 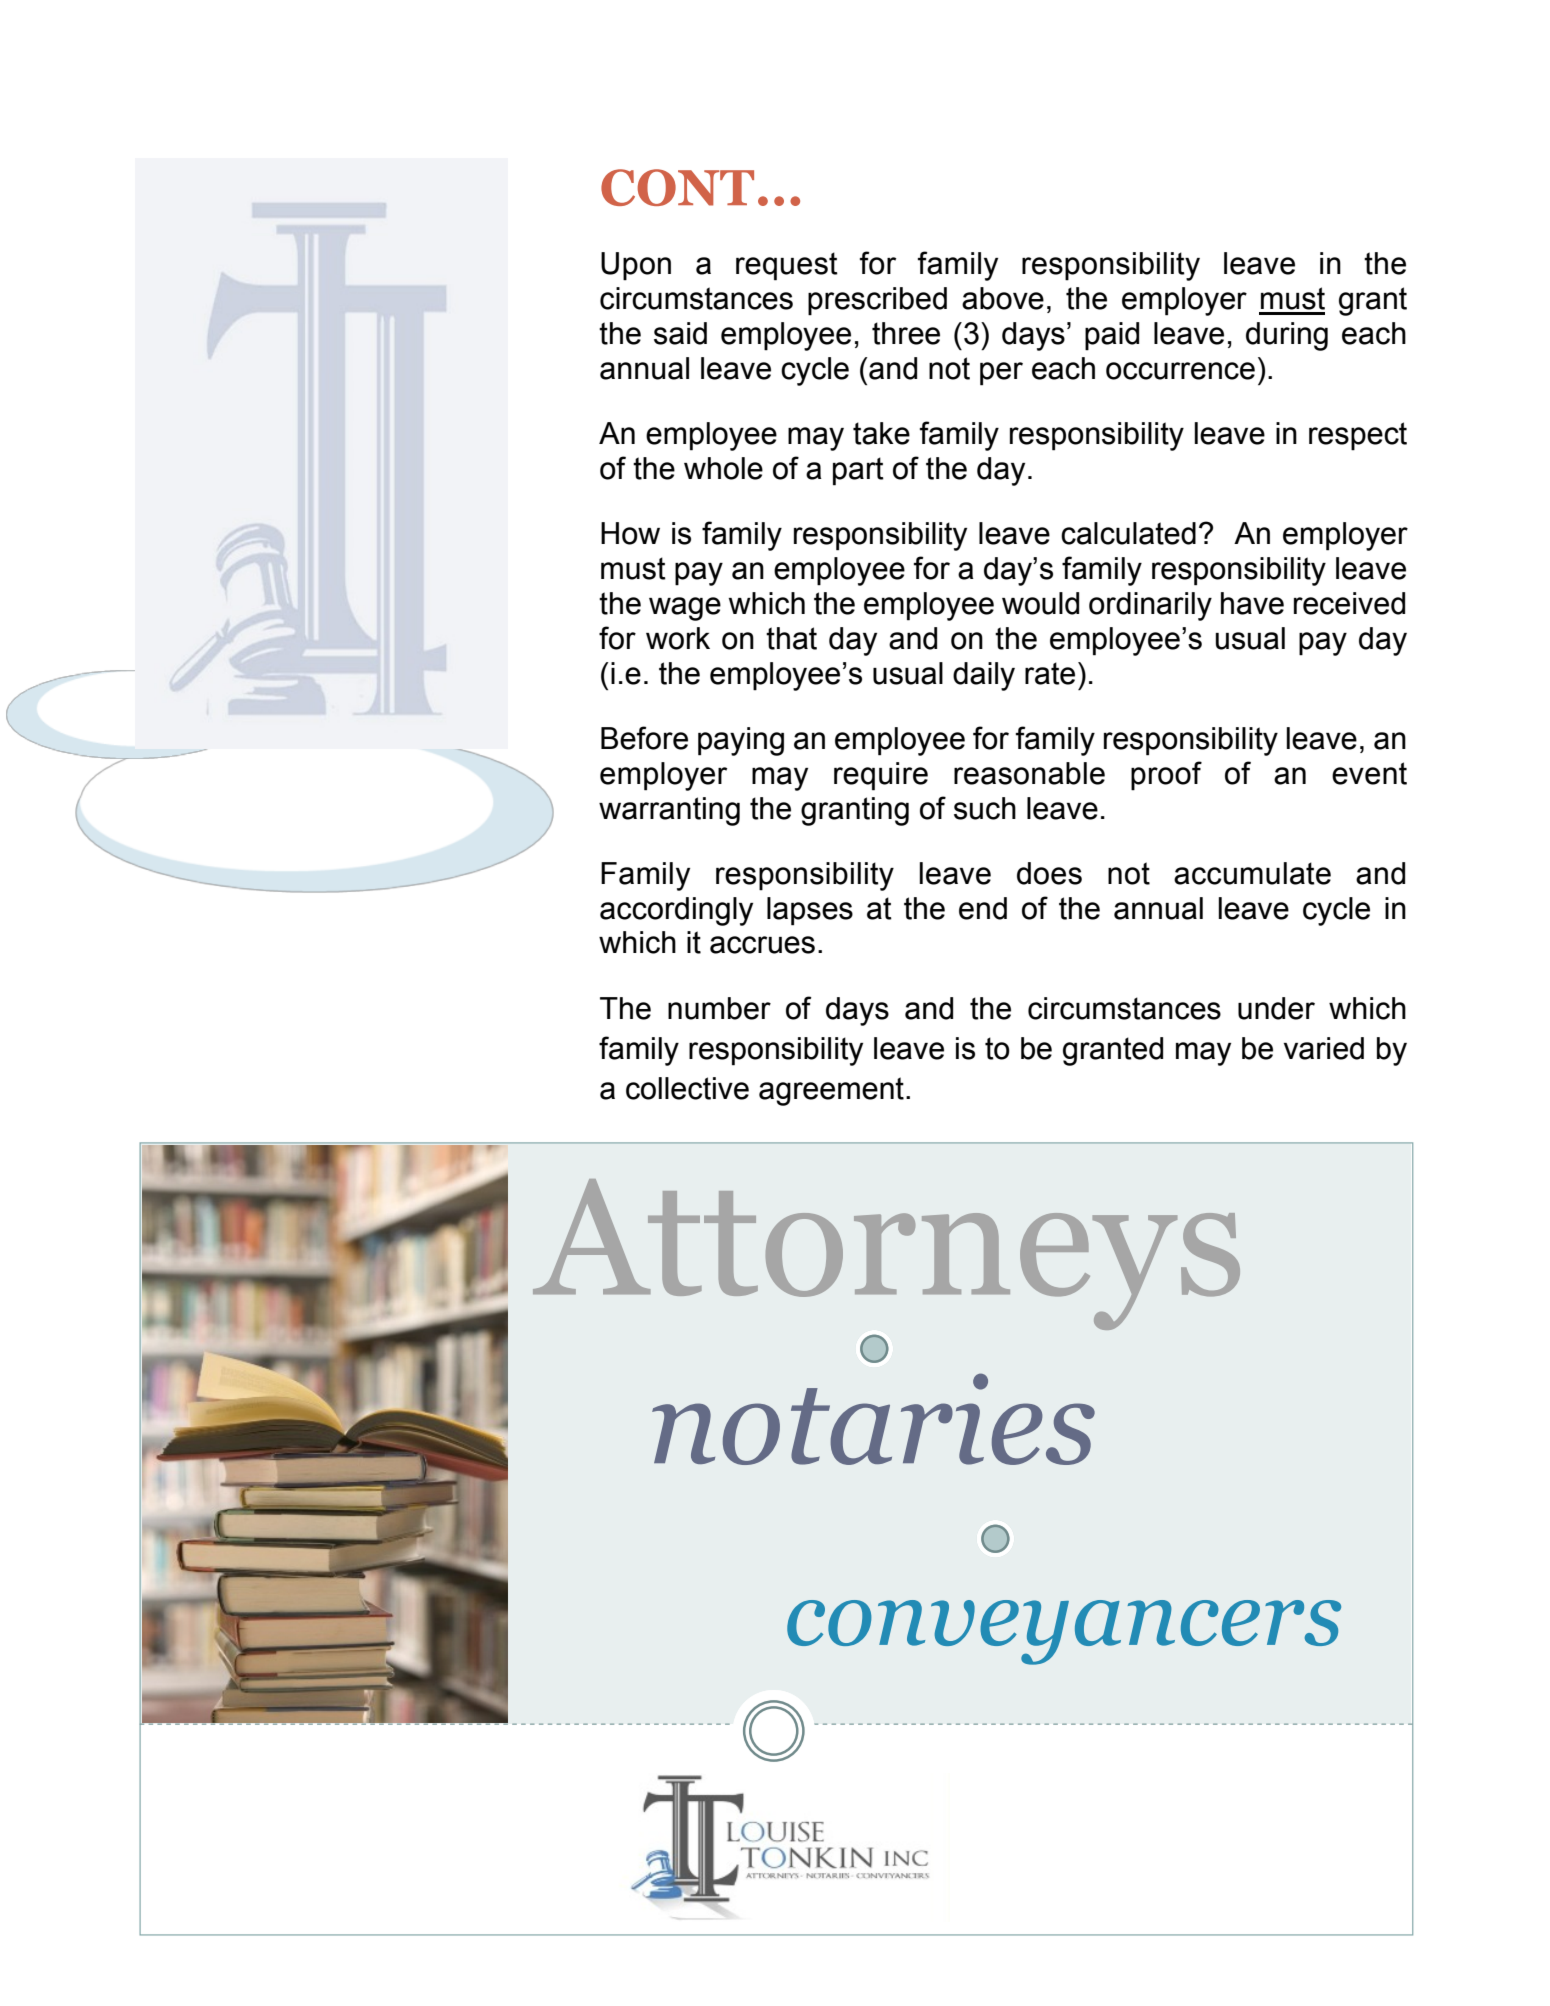 I want to click on Attorneys, so click(x=886, y=1254).
